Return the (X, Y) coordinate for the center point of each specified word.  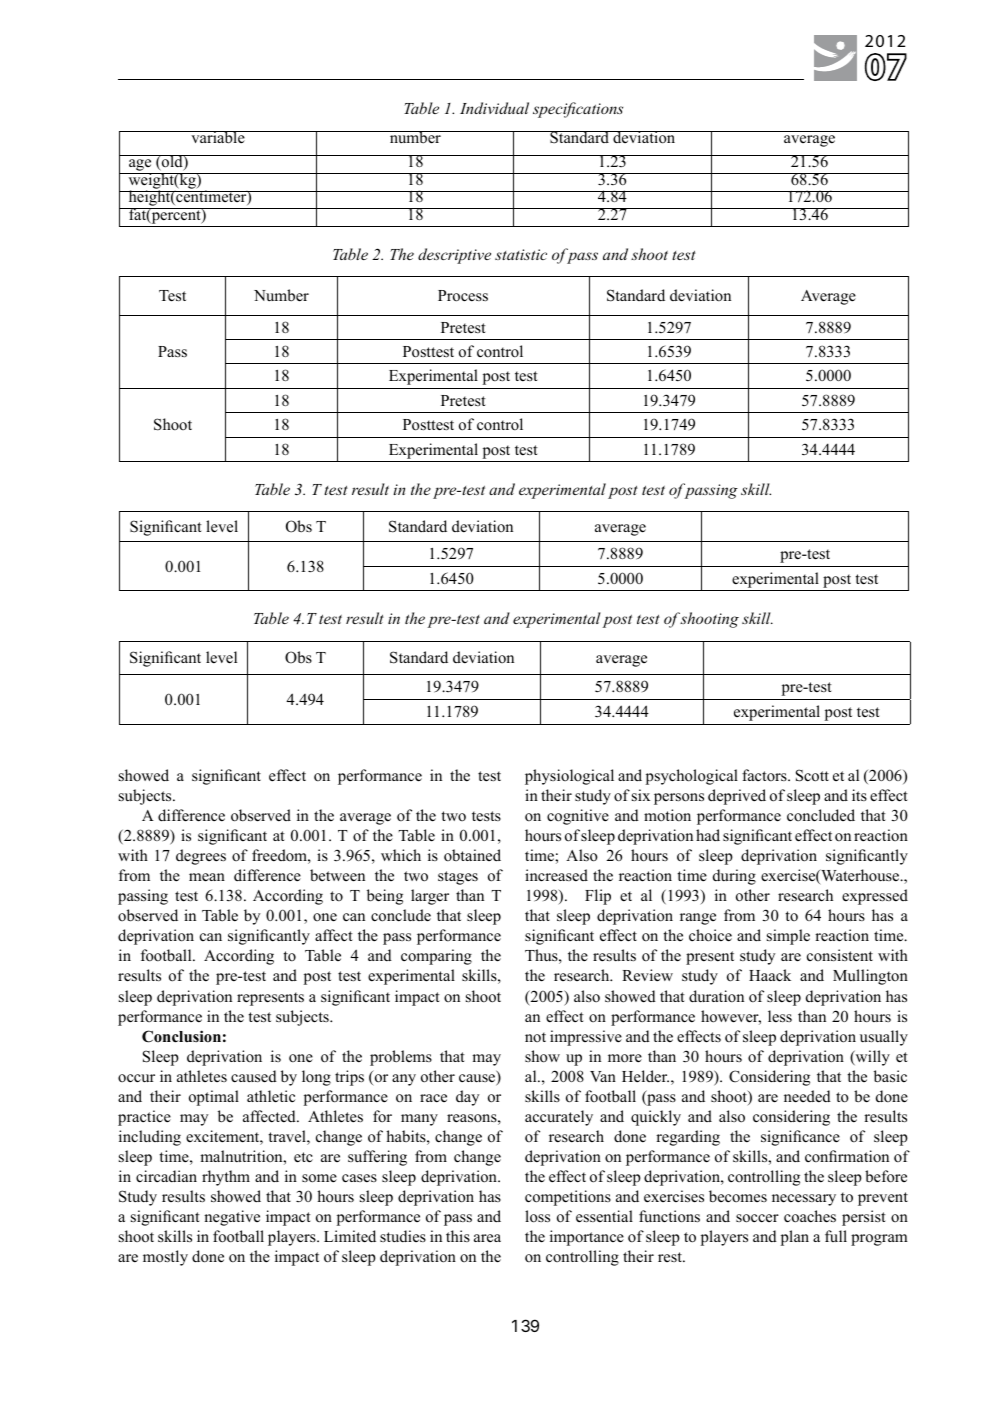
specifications (578, 110)
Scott (812, 775)
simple (788, 937)
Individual (494, 108)
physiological (569, 777)
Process (463, 296)
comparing (436, 957)
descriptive (454, 256)
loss (537, 1216)
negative (232, 1218)
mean (207, 877)
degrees (201, 857)
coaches (810, 1216)
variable (218, 137)
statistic (521, 254)
